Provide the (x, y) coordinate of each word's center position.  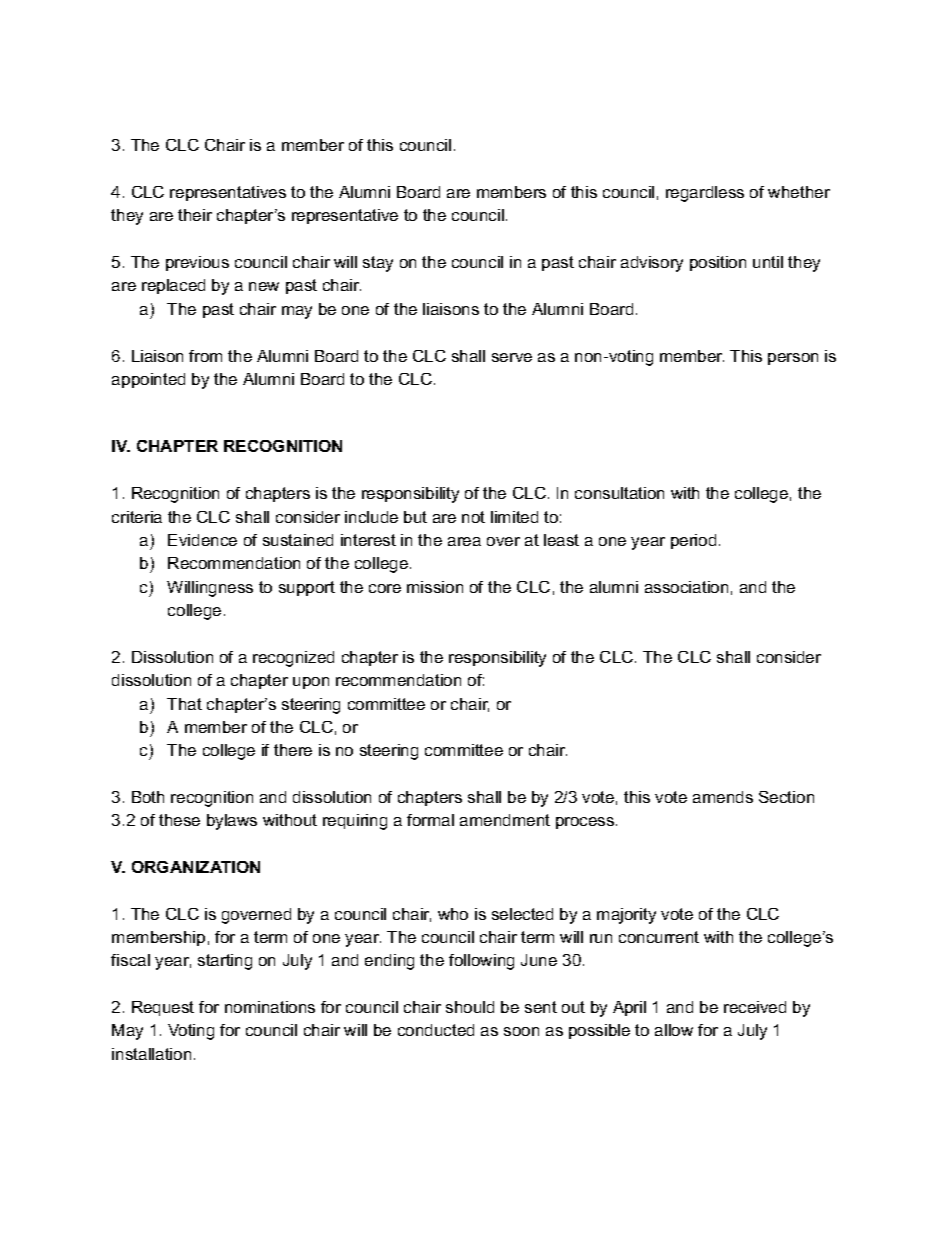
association (686, 587)
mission (435, 587)
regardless (705, 194)
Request (163, 1008)
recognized (293, 659)
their (195, 215)
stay (378, 264)
